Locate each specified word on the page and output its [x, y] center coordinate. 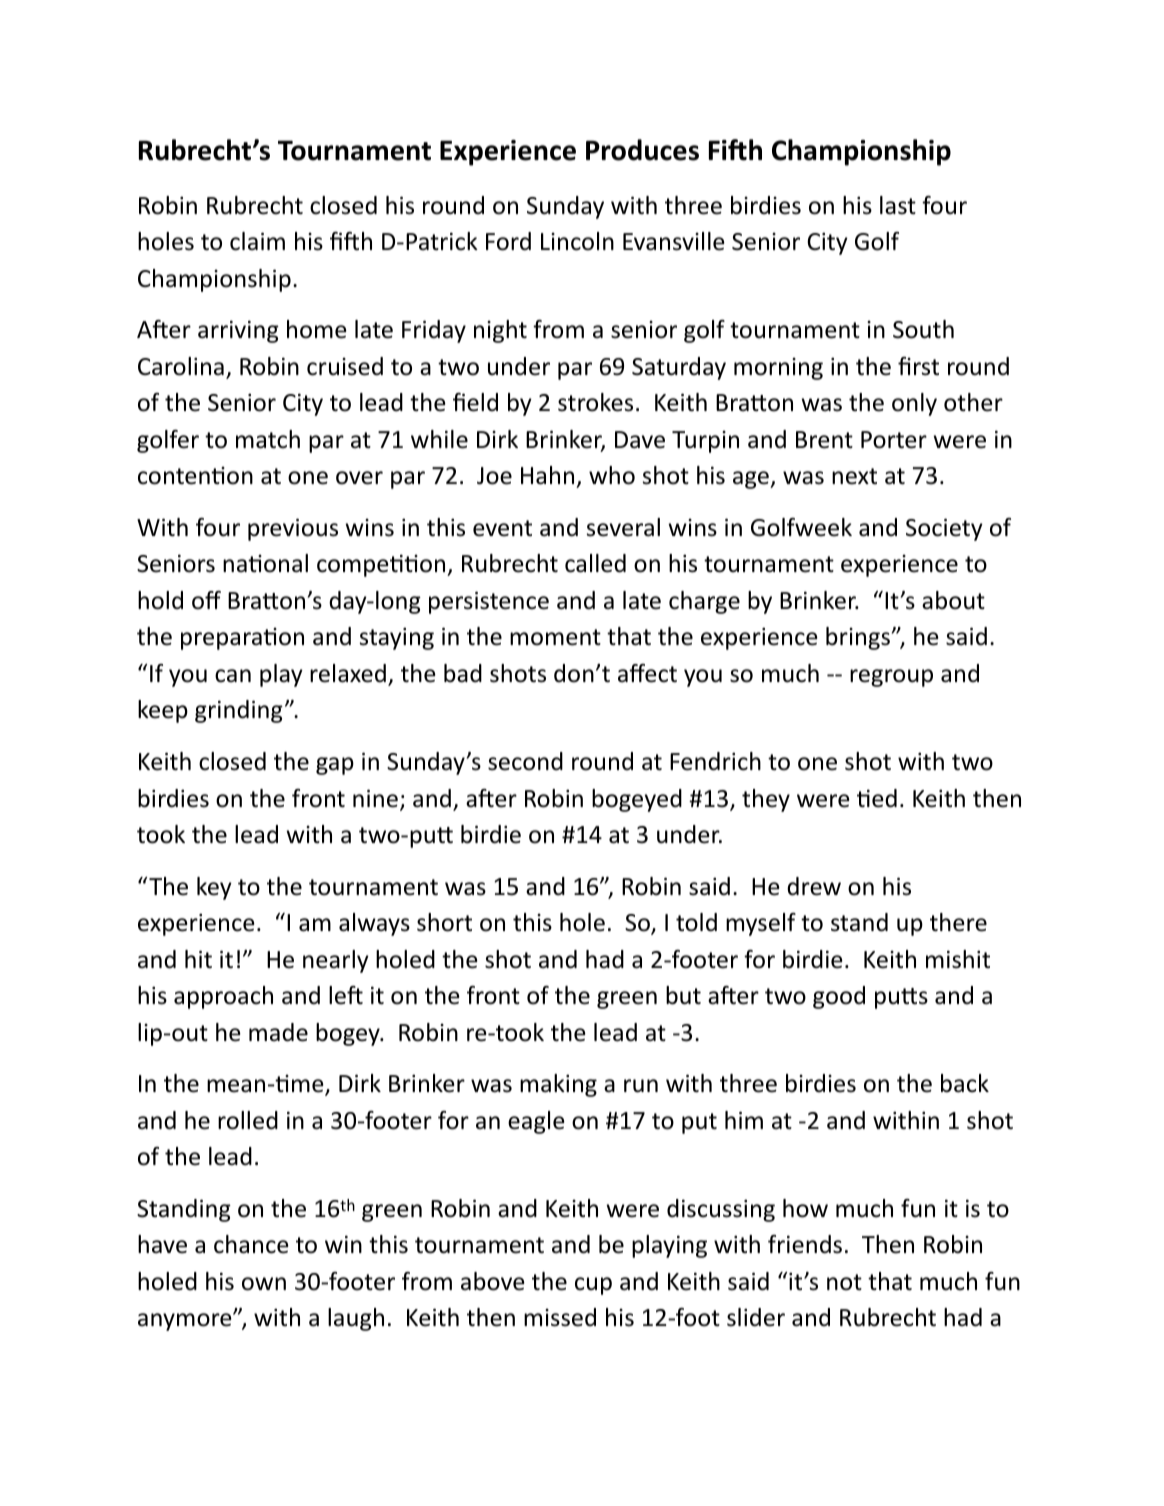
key [214, 888]
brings [858, 638]
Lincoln [577, 241]
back [965, 1083]
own [264, 1284]
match [268, 439]
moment [555, 637]
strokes [595, 402]
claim [257, 241]
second [525, 761]
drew [814, 886]
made [278, 1032]
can [233, 676]
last [898, 205]
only [914, 404]
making [558, 1085]
